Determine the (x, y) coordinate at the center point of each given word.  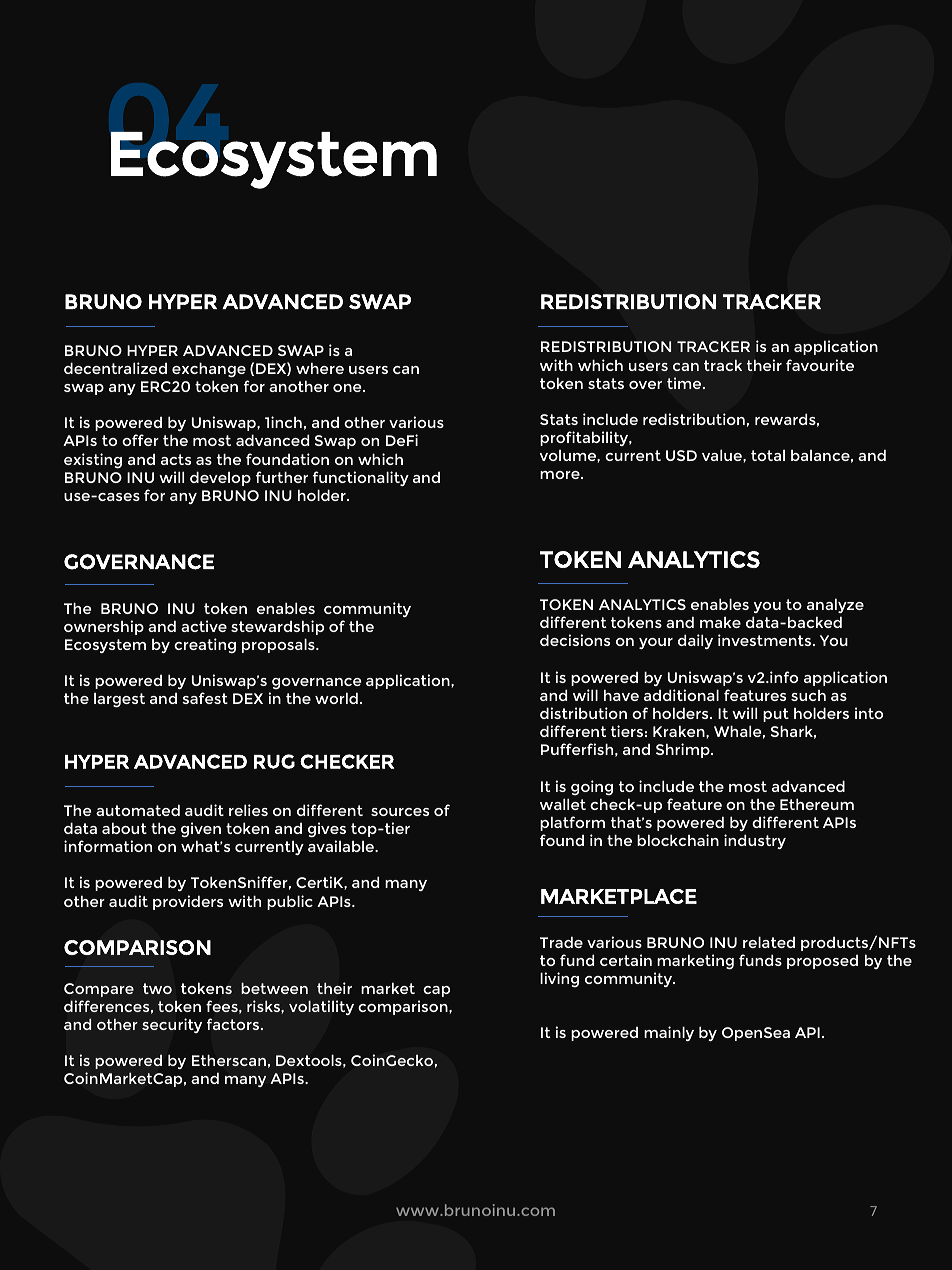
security (172, 1025)
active (204, 626)
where (320, 368)
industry (755, 841)
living (559, 980)
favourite (820, 365)
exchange (209, 370)
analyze (835, 605)
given (201, 830)
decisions (575, 640)
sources (400, 812)
